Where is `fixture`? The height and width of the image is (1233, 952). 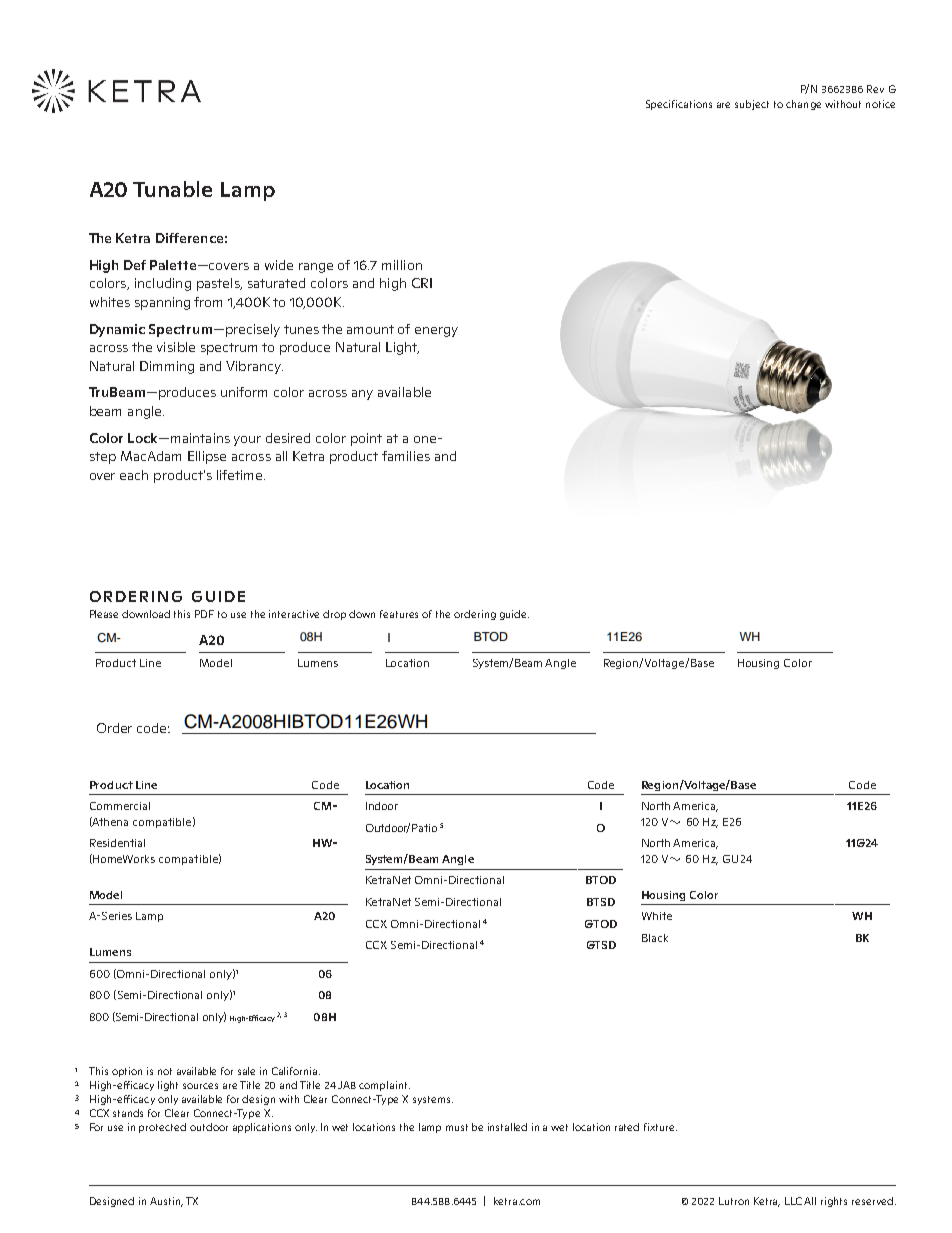 fixture is located at coordinates (660, 1127).
